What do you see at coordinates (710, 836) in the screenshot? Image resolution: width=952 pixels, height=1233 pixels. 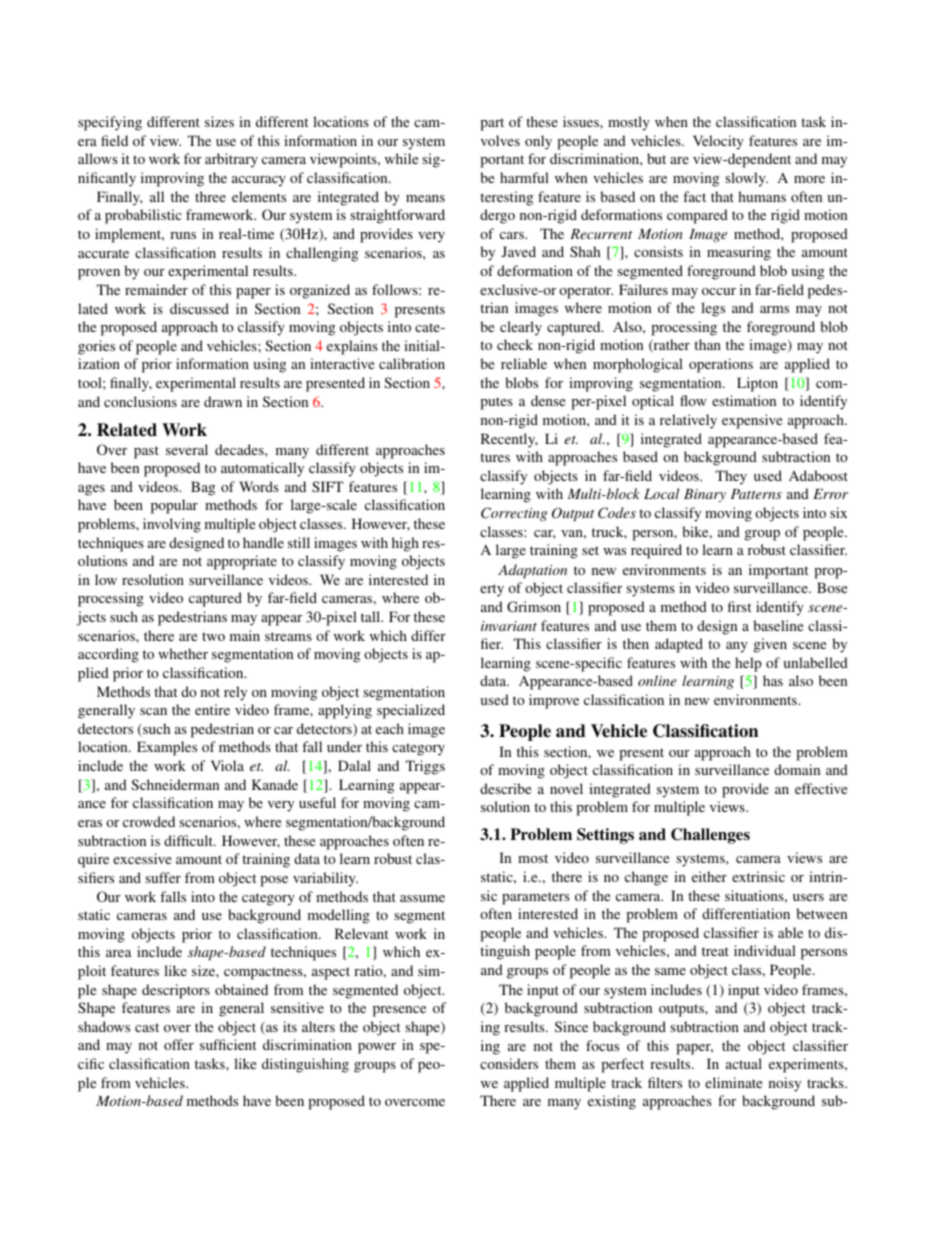 I see `Challenges` at bounding box center [710, 836].
